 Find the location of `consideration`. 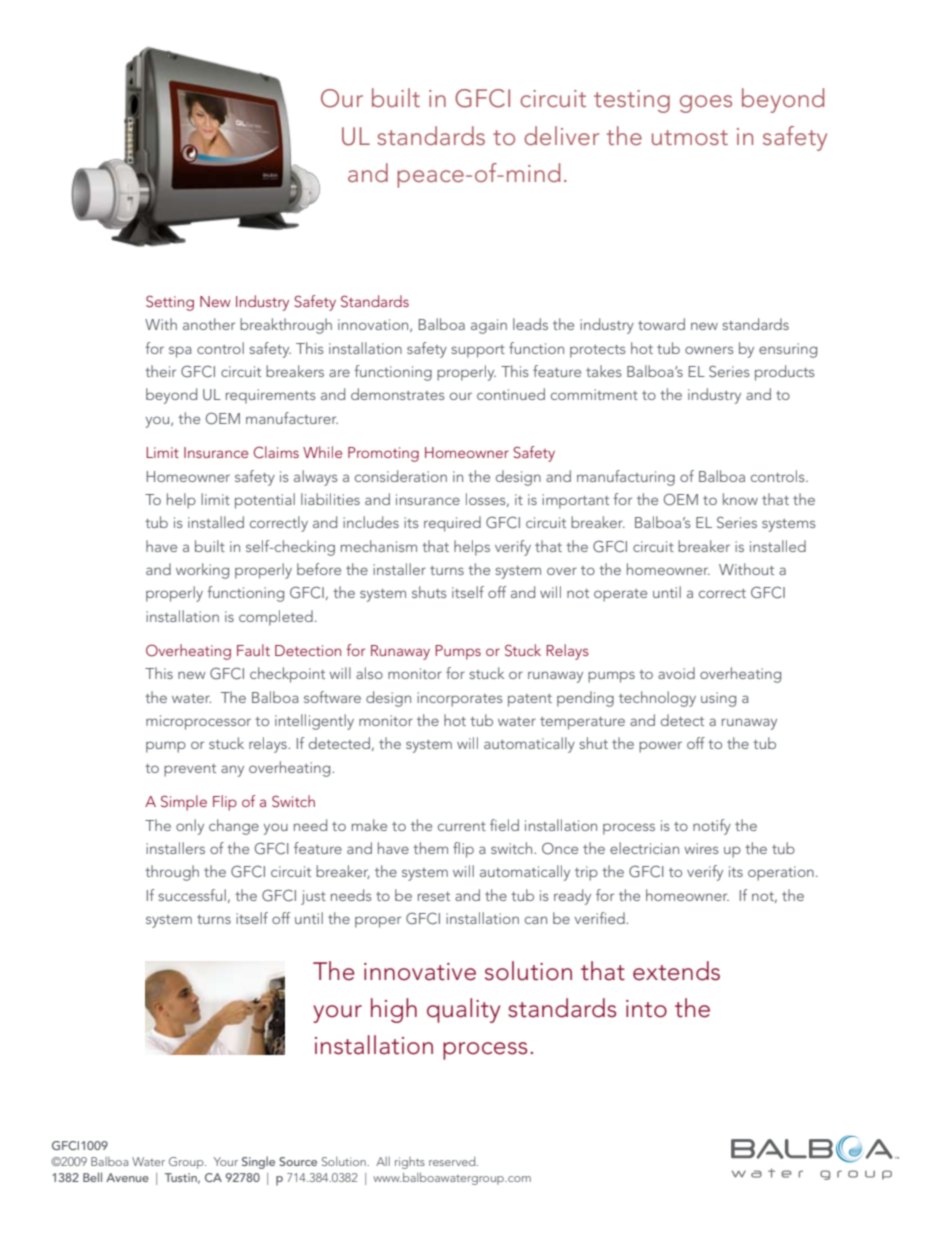

consideration is located at coordinates (401, 476).
